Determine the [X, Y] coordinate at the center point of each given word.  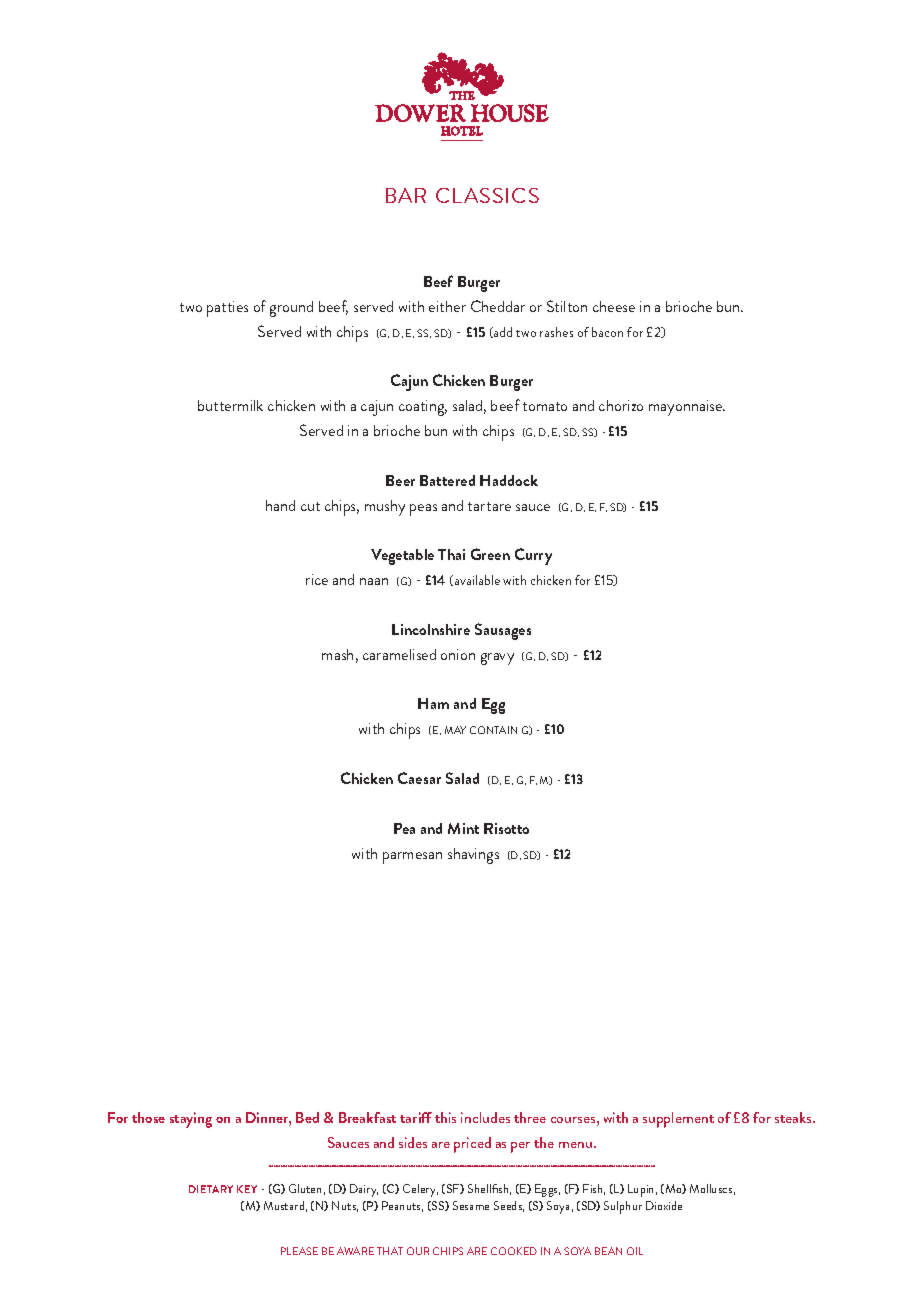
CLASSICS [487, 195]
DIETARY [211, 1189]
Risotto [506, 828]
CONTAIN [493, 730]
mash [337, 654]
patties [227, 309]
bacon [607, 332]
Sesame [471, 1205]
